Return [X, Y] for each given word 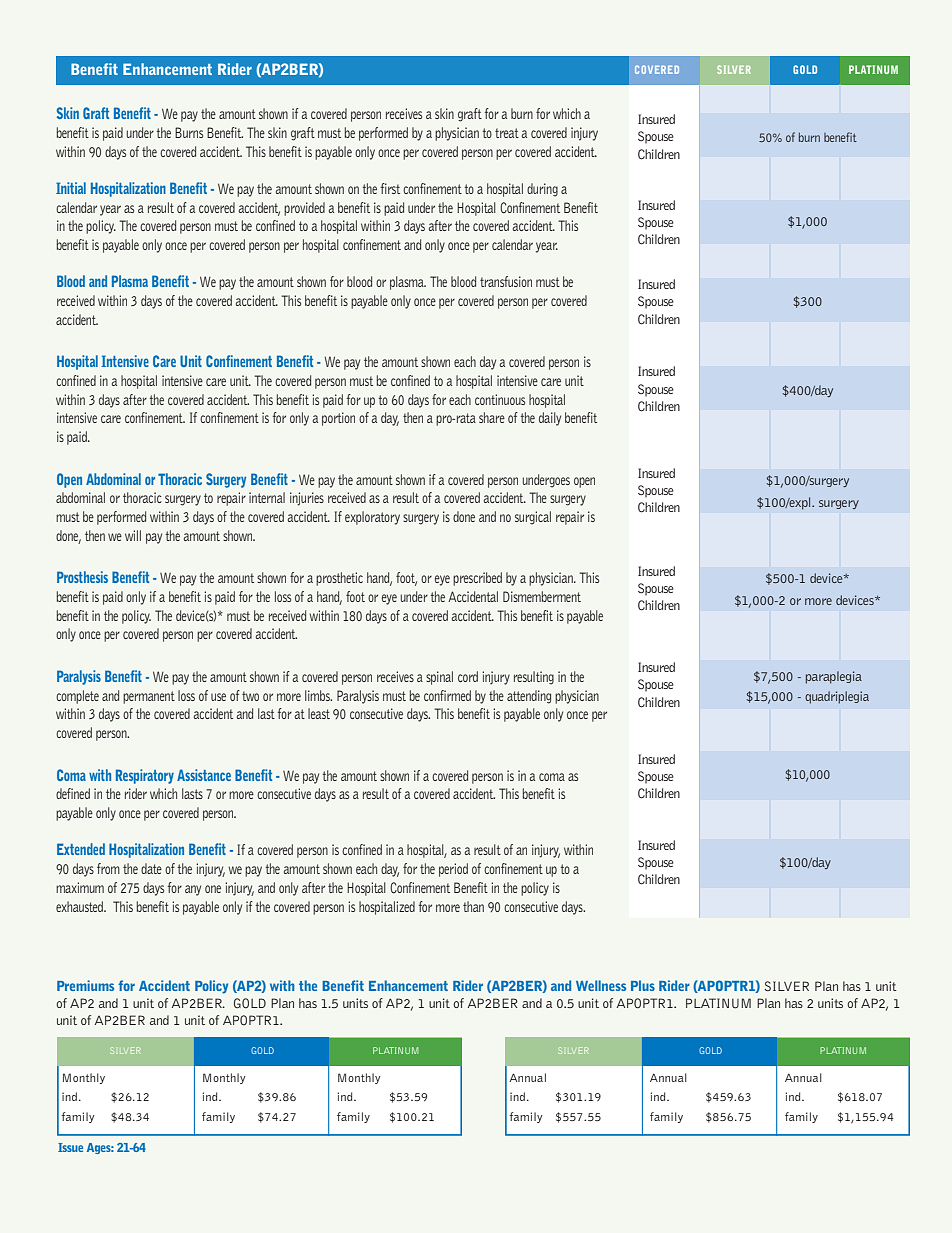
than [473, 906]
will [133, 535]
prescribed [477, 579]
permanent [149, 697]
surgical [533, 518]
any [193, 890]
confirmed [447, 695]
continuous [500, 399]
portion [338, 419]
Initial [71, 188]
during [542, 190]
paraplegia [834, 677]
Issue [70, 1147]
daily [550, 419]
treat [507, 133]
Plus [643, 985]
